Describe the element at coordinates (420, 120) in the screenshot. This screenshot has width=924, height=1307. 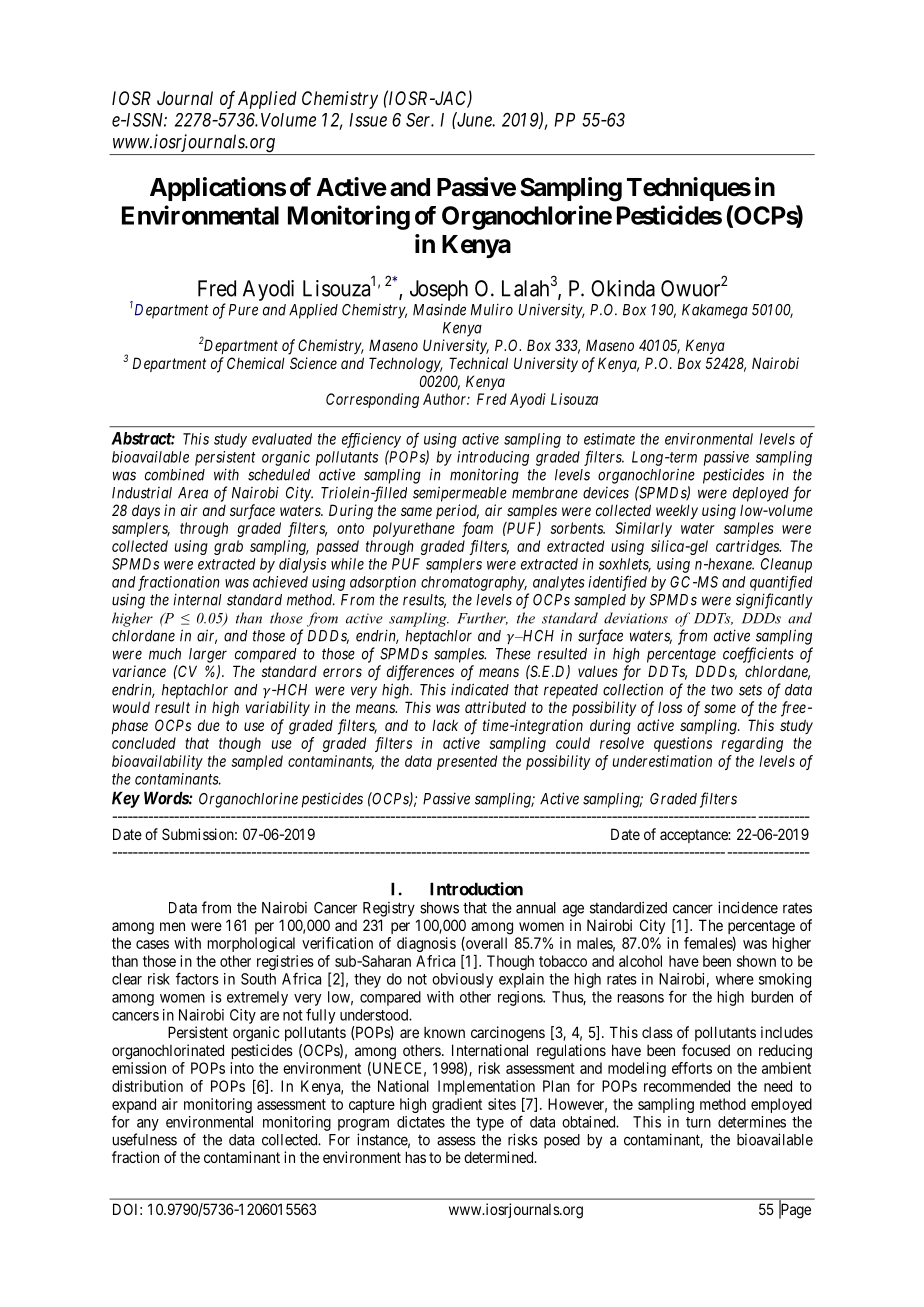
I see `Ser` at that location.
